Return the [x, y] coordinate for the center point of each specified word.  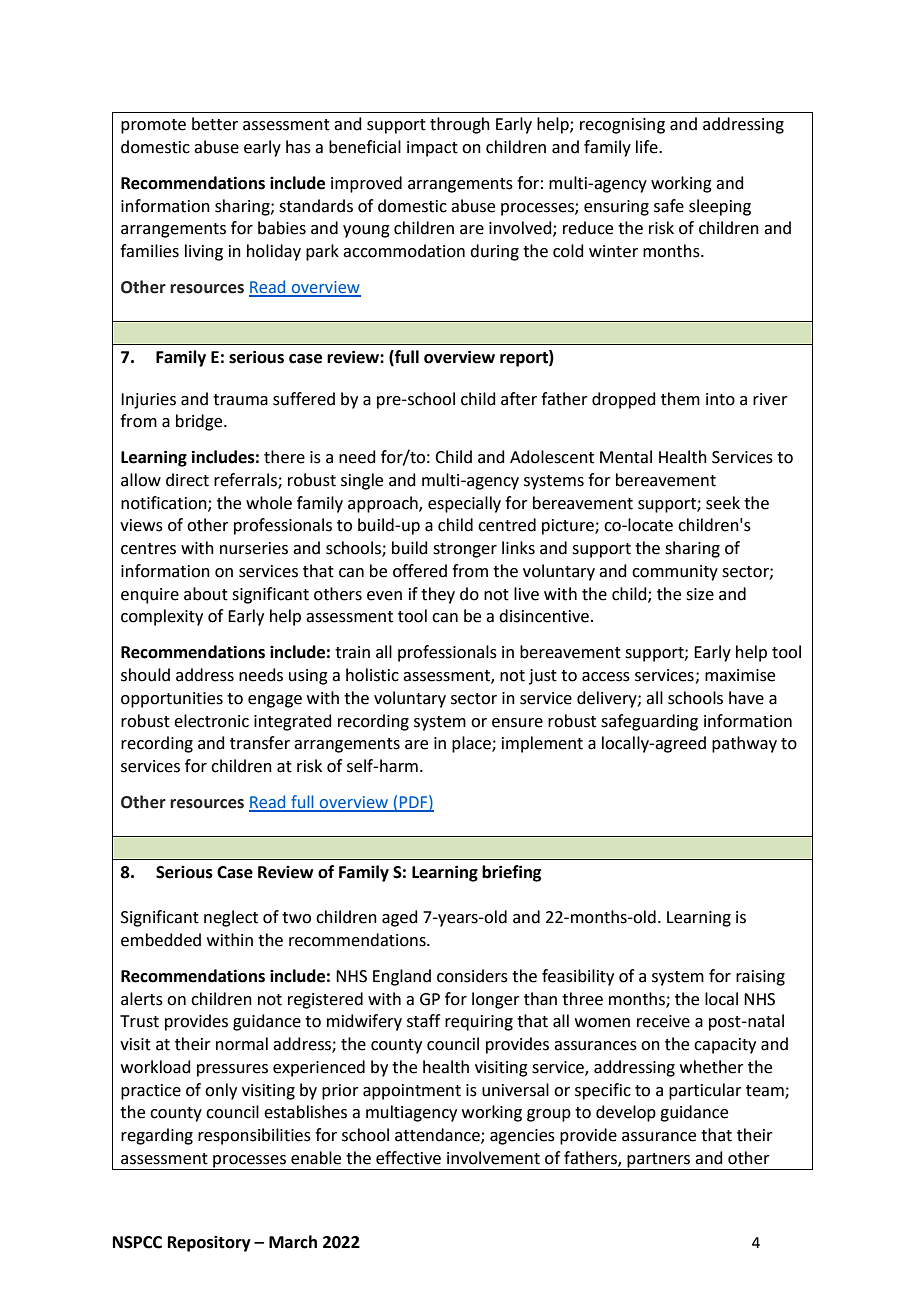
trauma [240, 400]
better [215, 124]
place [472, 744]
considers [472, 976]
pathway [744, 744]
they [438, 595]
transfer [260, 743]
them [680, 399]
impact [432, 149]
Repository [209, 1244]
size [700, 594]
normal [242, 1044]
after [519, 399]
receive [663, 1021]
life [648, 147]
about [206, 594]
